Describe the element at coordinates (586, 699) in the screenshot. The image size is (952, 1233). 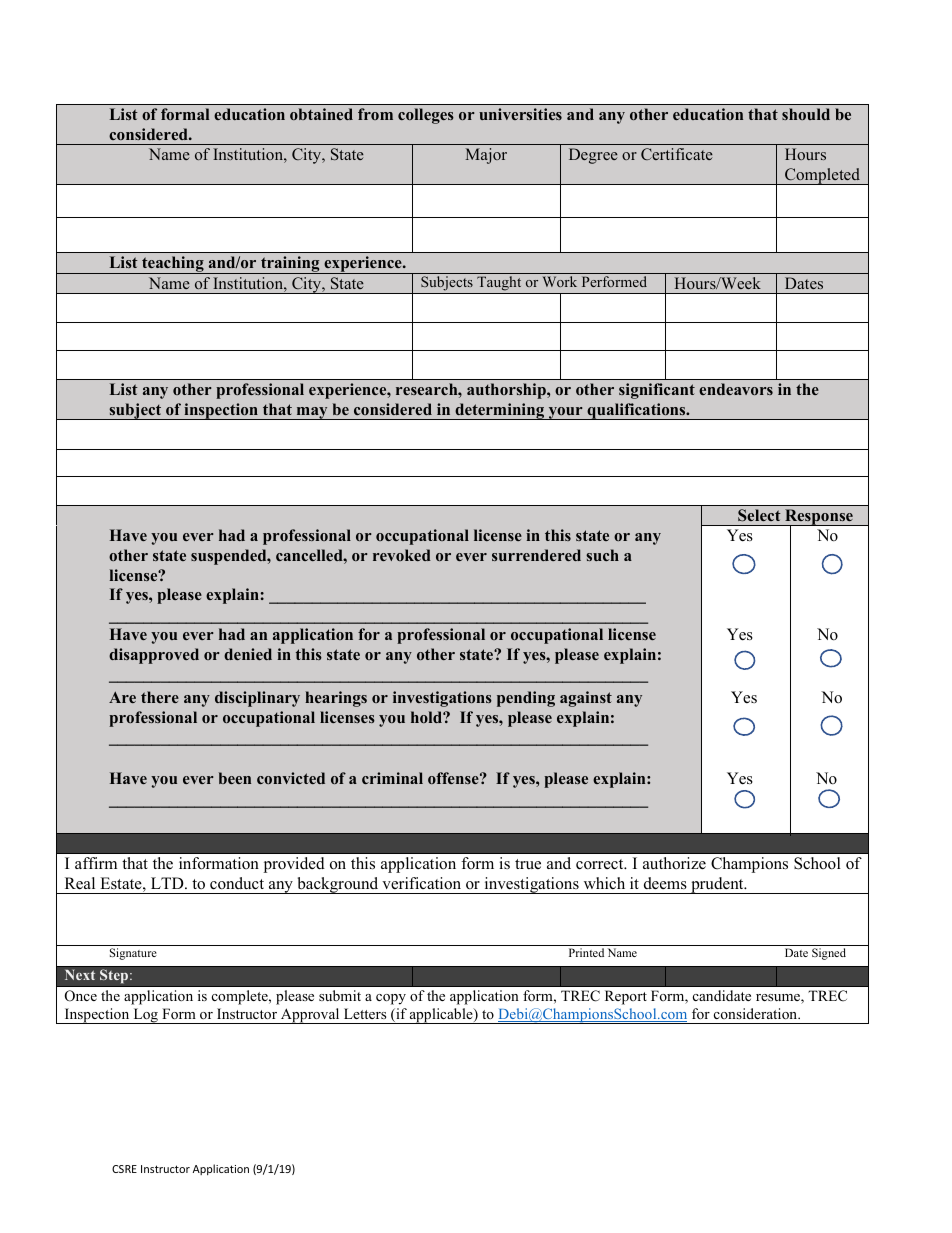
I see `against` at that location.
